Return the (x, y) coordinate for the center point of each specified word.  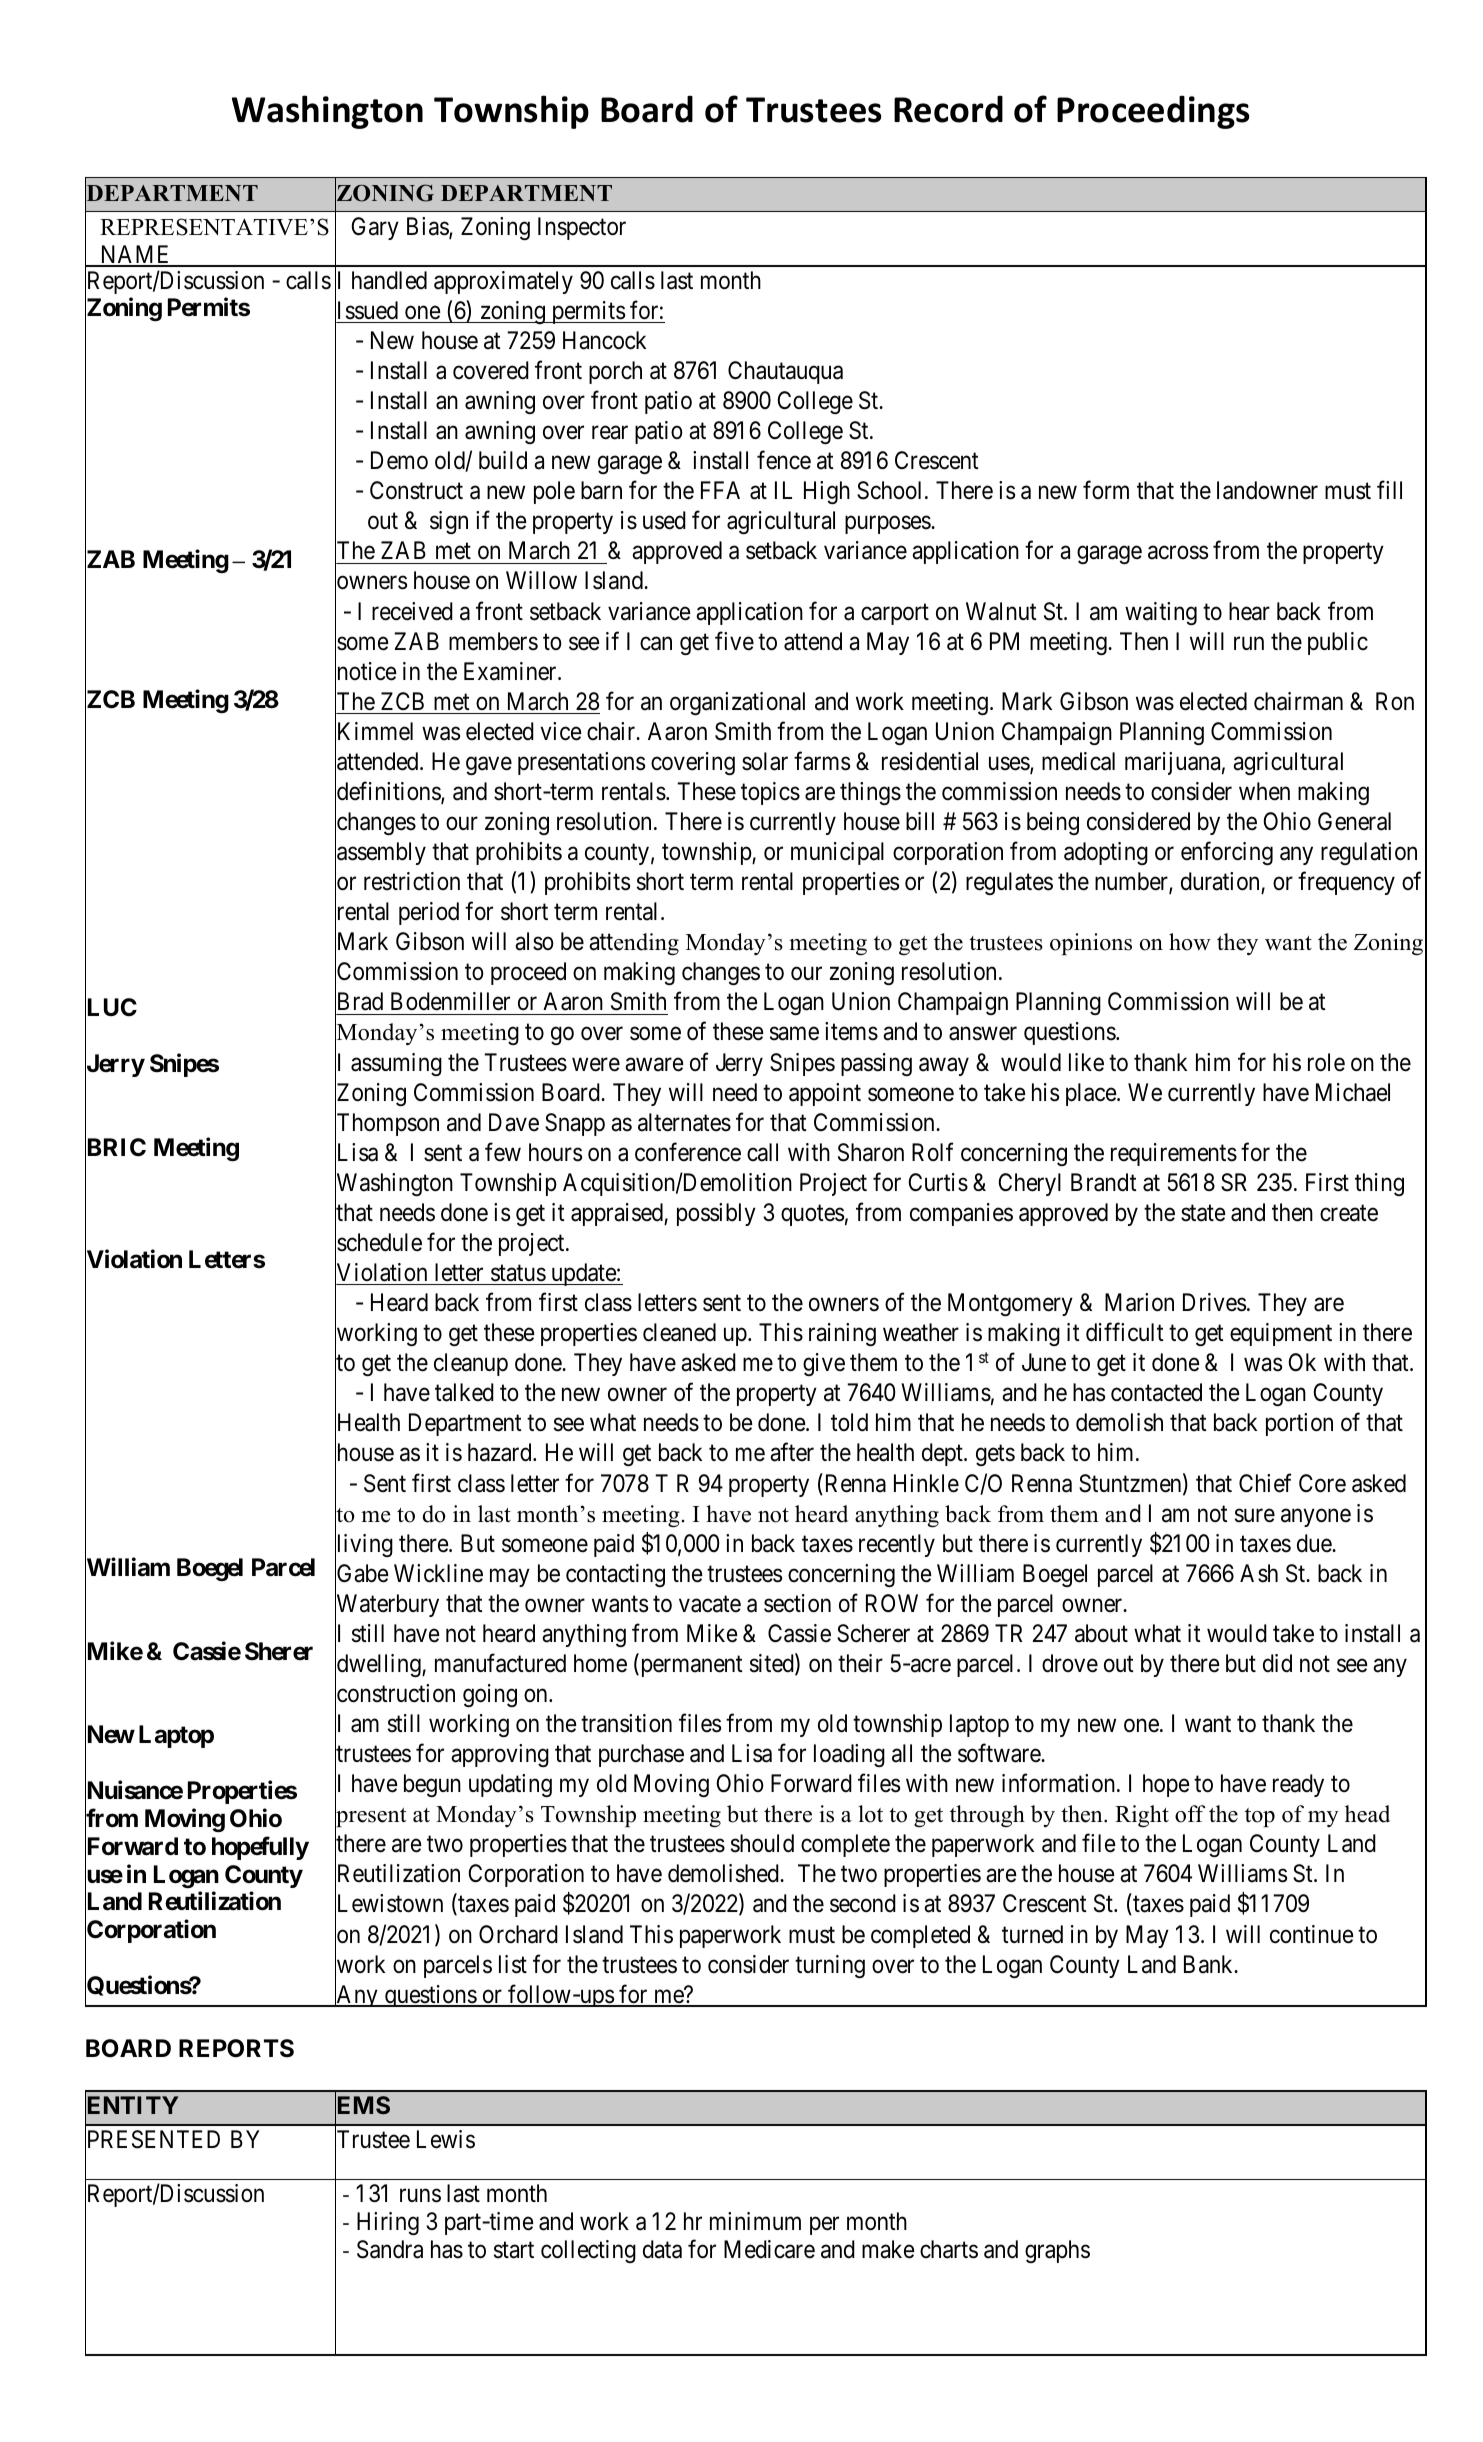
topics (770, 793)
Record (948, 109)
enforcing (1227, 853)
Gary (375, 228)
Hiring (388, 2223)
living (364, 1546)
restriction (412, 881)
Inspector (582, 228)
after (792, 1452)
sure (1255, 1515)
